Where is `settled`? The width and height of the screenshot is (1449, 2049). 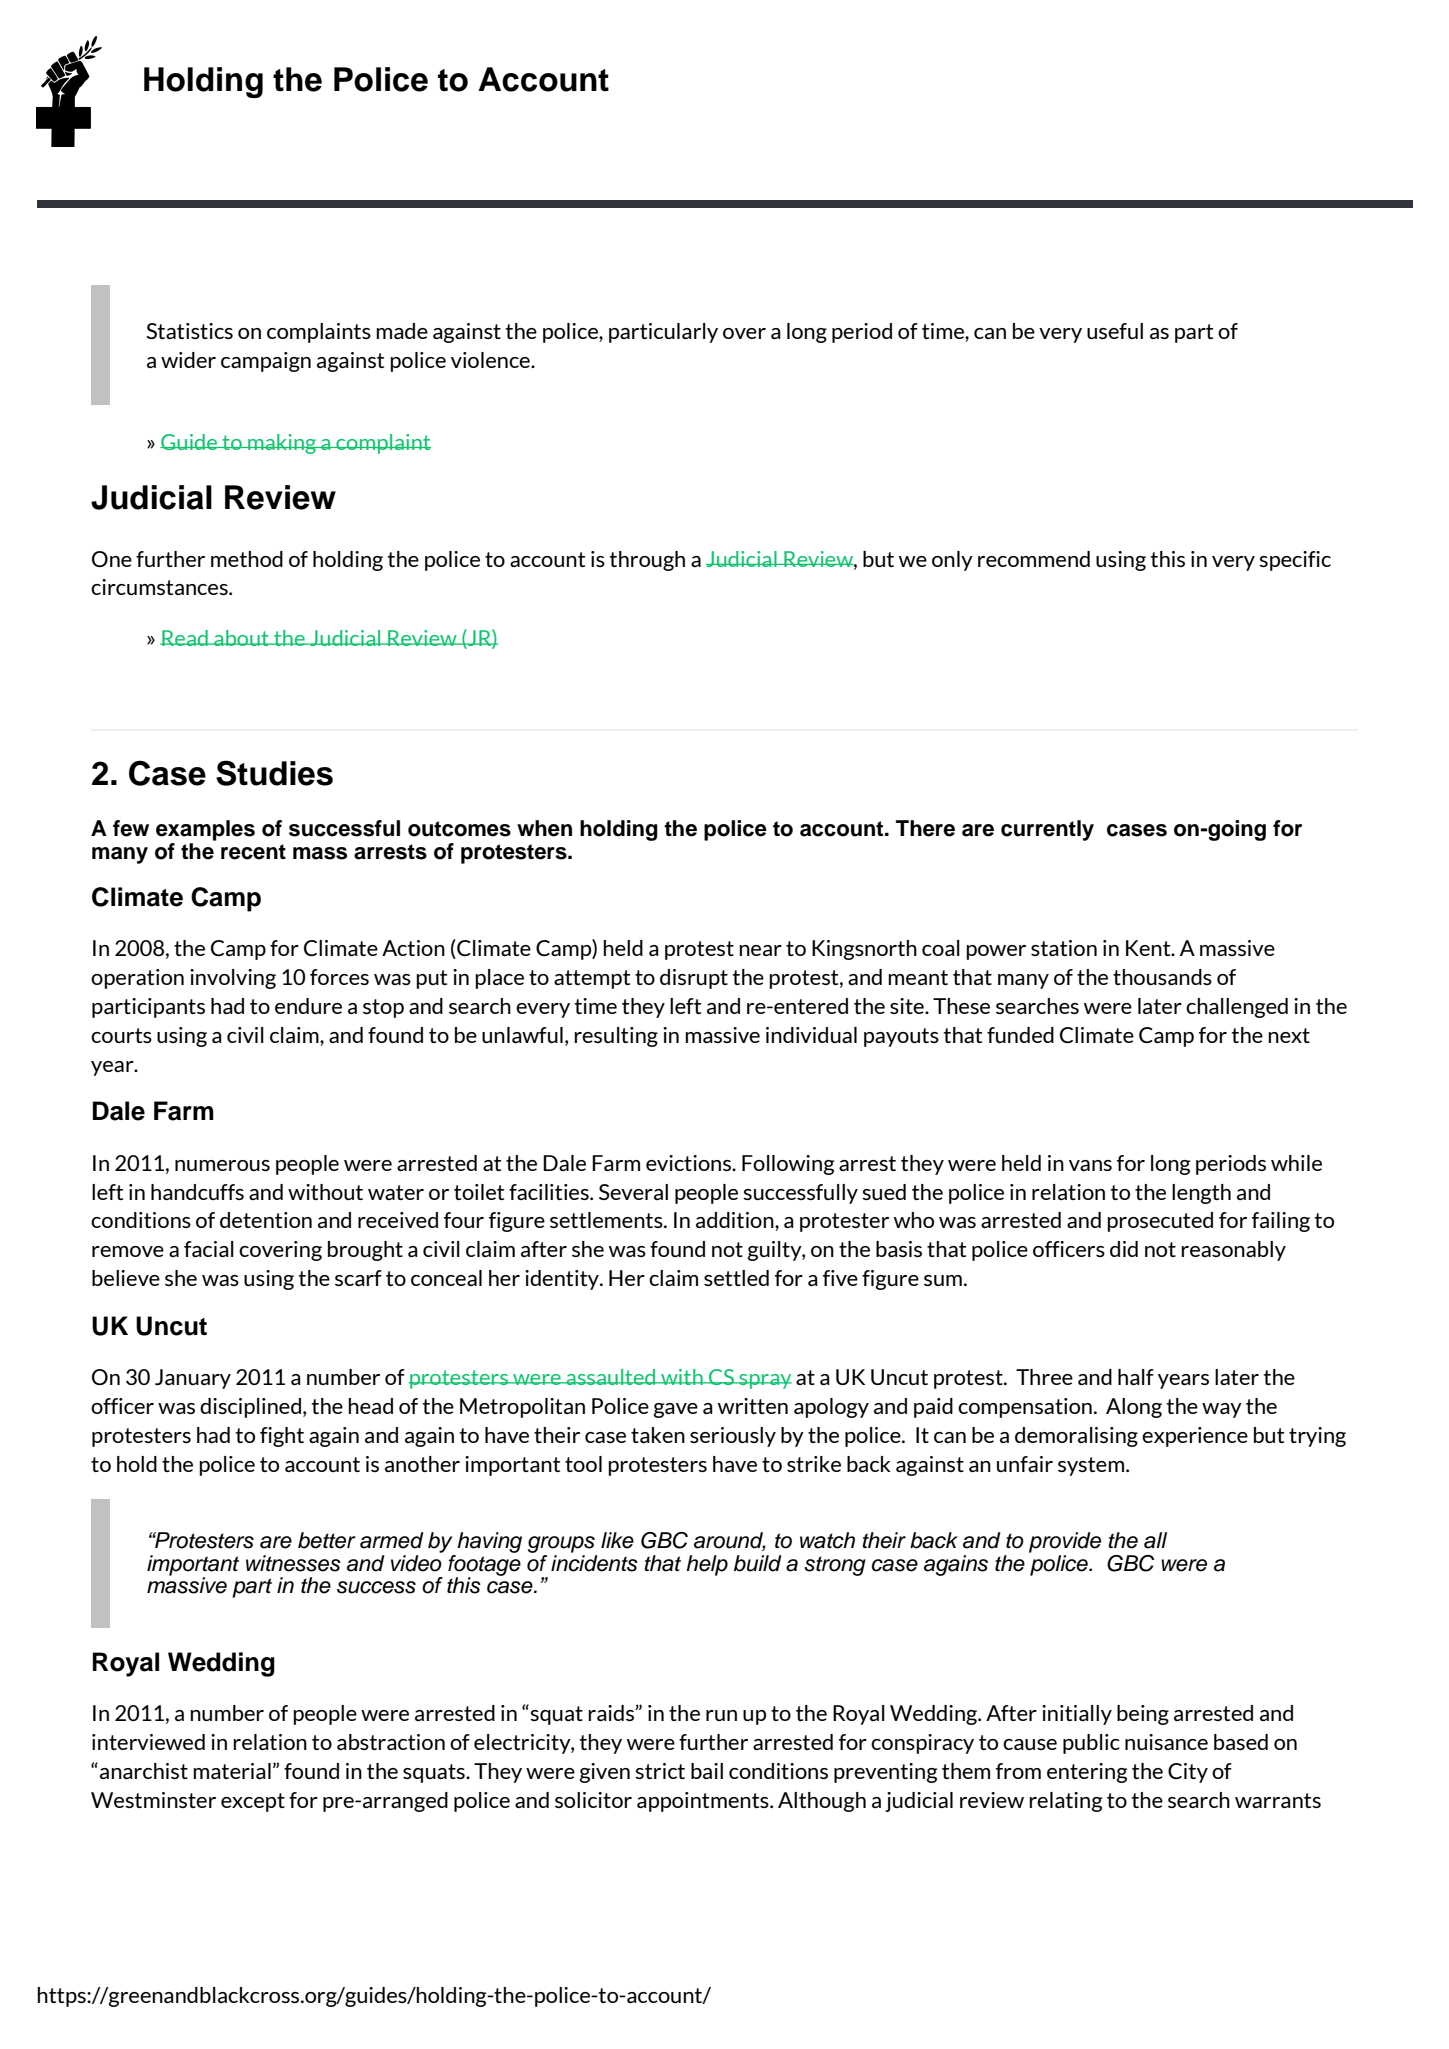
settled is located at coordinates (736, 1278).
